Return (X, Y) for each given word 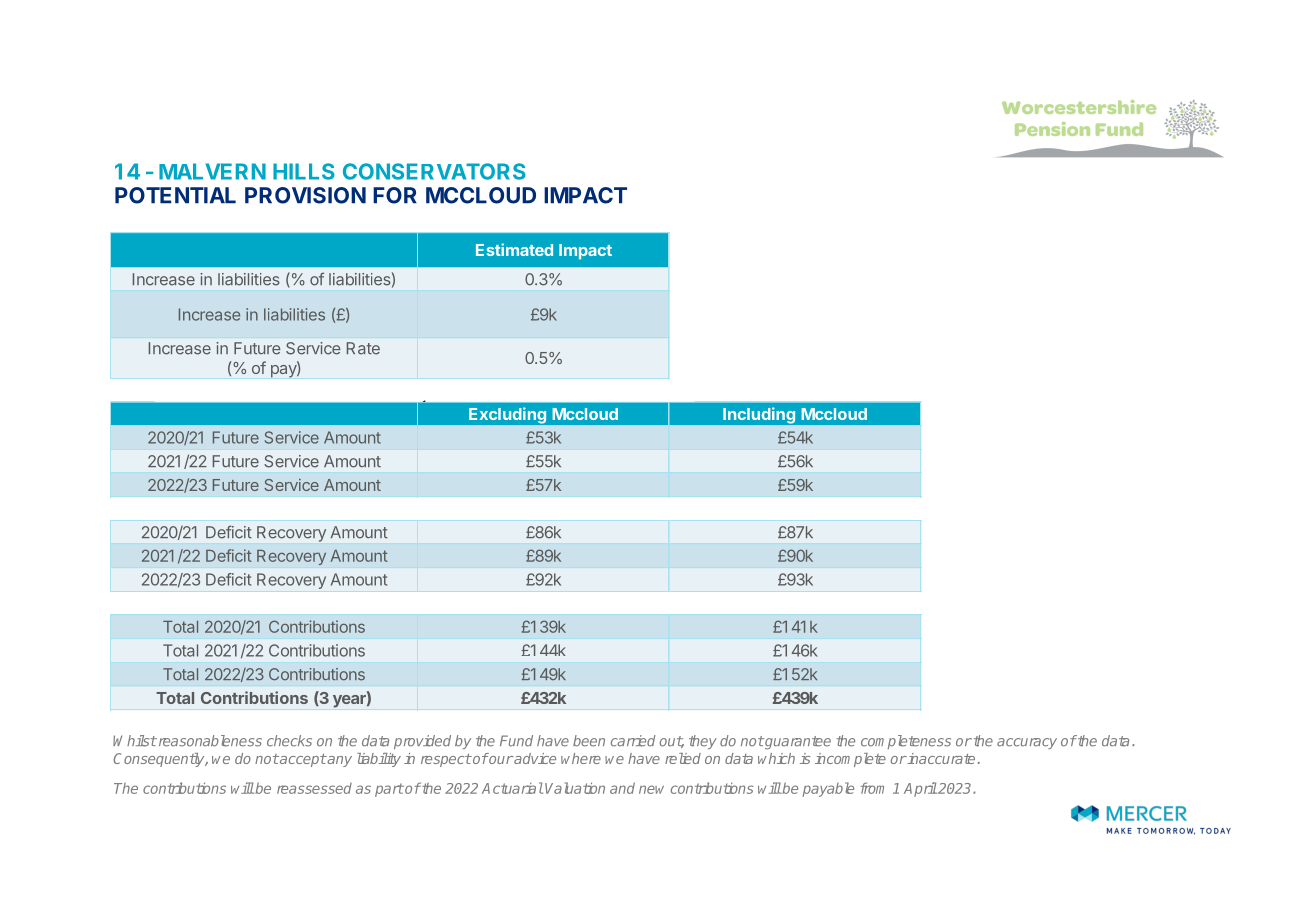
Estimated (514, 249)
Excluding (507, 415)
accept (302, 760)
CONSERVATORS (434, 171)
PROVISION (305, 195)
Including (759, 415)
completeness (906, 742)
